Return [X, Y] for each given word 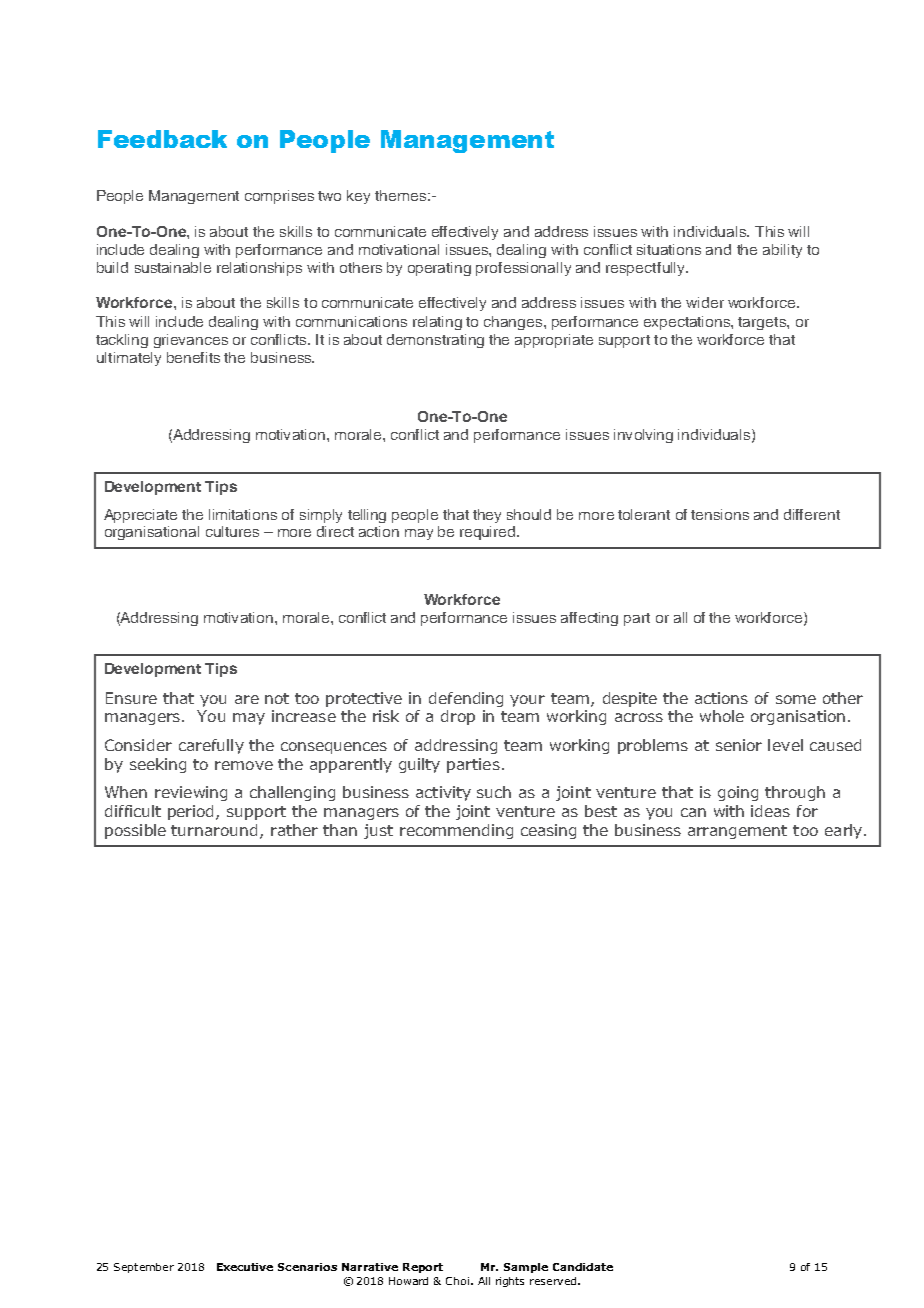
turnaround [216, 831]
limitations [243, 514]
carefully [211, 746]
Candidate [583, 1267]
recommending [456, 831]
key [358, 197]
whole [722, 716]
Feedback [162, 139]
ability [782, 251]
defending [466, 699]
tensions [720, 514]
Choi [457, 1281]
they [487, 516]
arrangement [737, 832]
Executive [245, 1267]
